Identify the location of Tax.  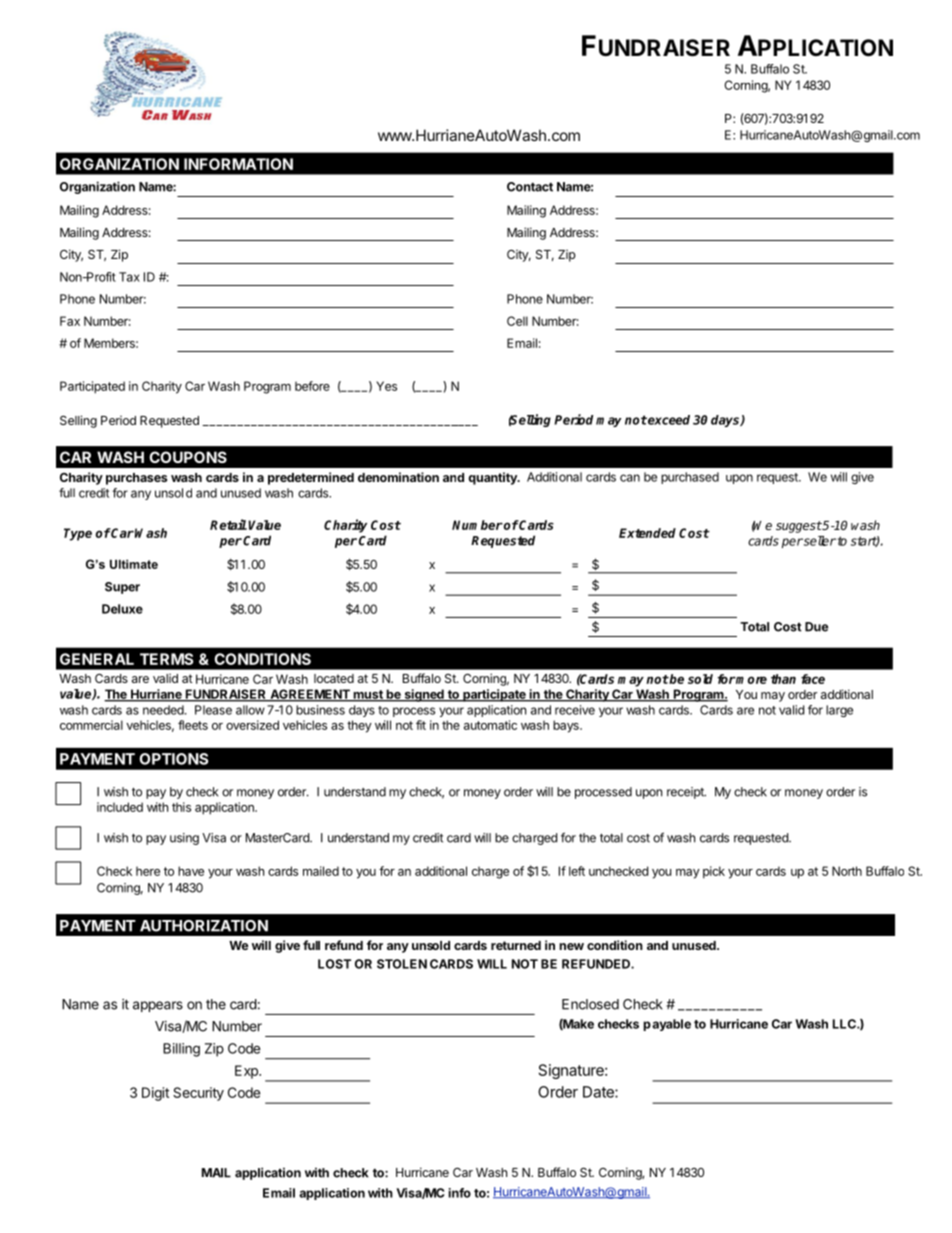
(129, 277).
